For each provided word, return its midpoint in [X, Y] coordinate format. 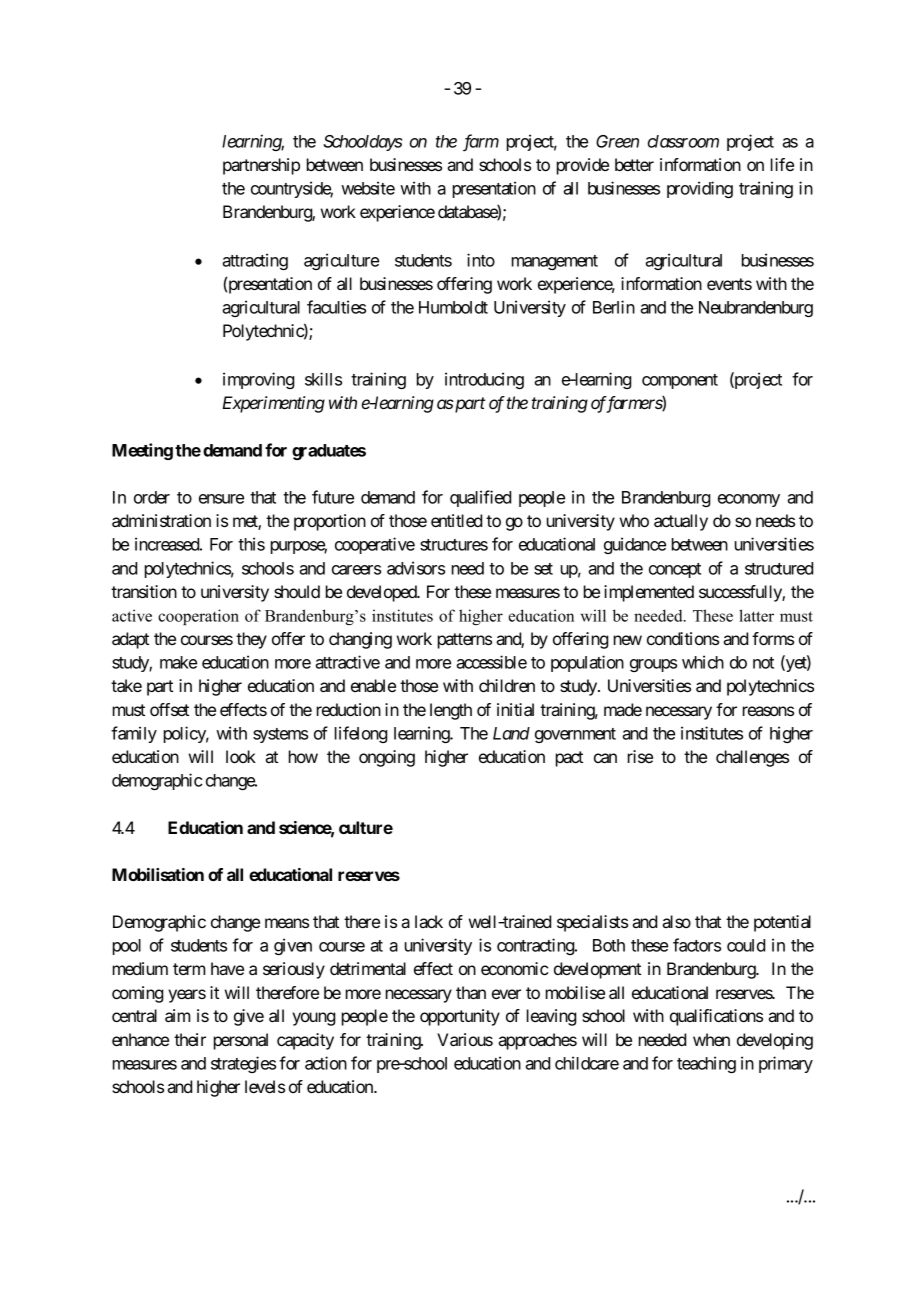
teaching [706, 1064]
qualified [480, 498]
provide [583, 166]
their [190, 1039]
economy [749, 500]
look [241, 756]
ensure [221, 499]
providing [700, 189]
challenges [752, 758]
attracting [255, 261]
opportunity [460, 1017]
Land [511, 733]
